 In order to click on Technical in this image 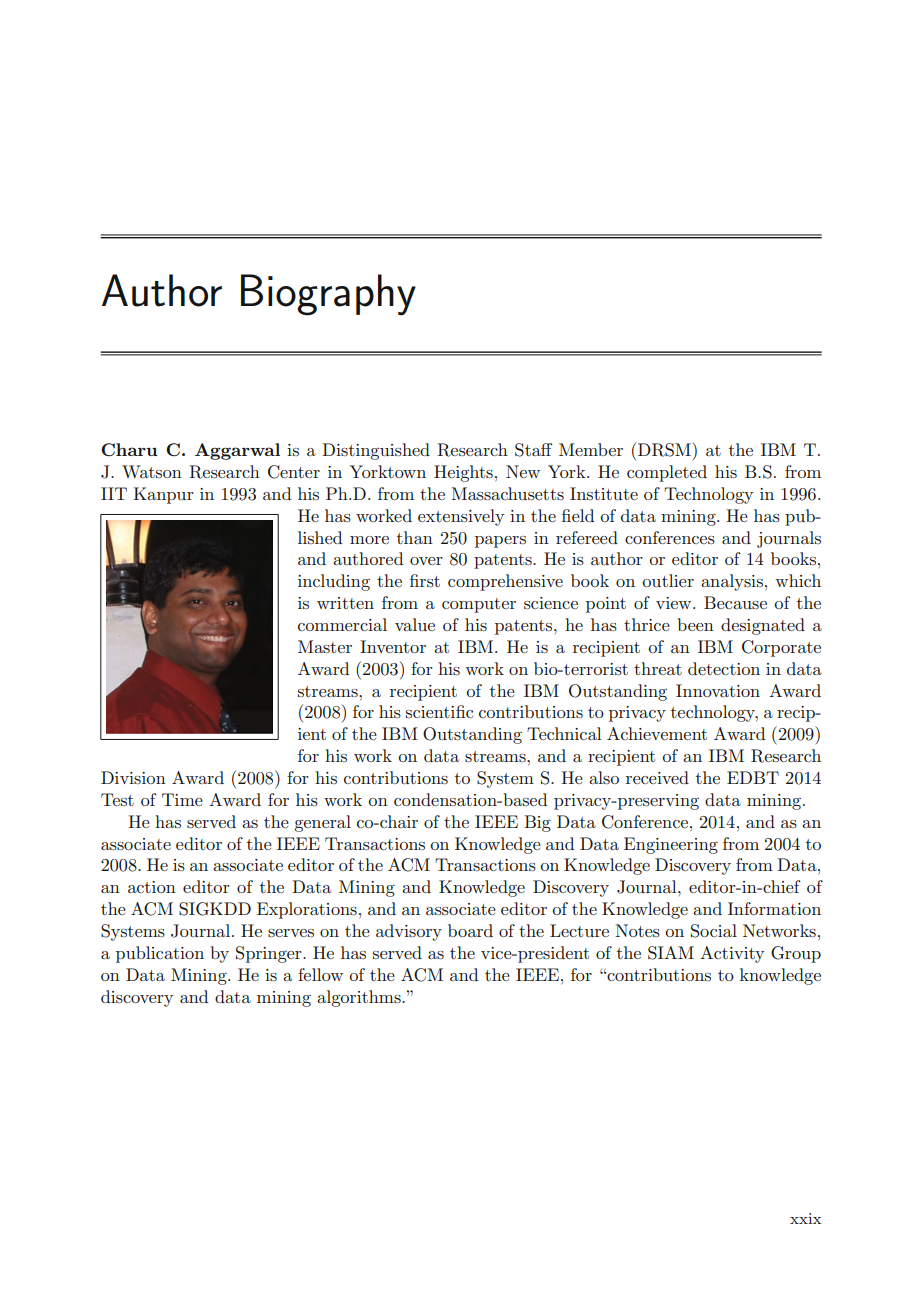, I will do `click(564, 733)`.
